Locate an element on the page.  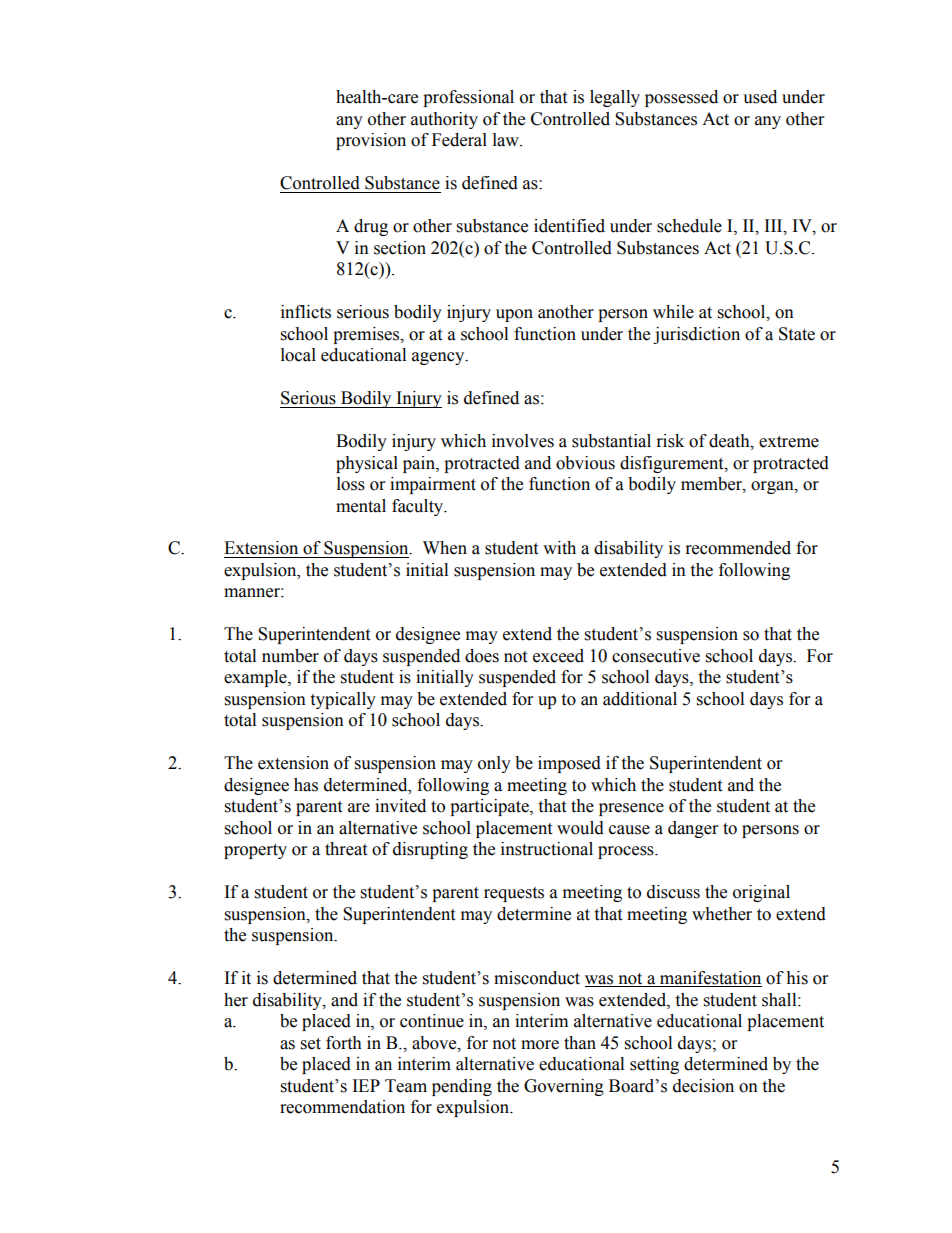
exceed is located at coordinates (558, 656).
